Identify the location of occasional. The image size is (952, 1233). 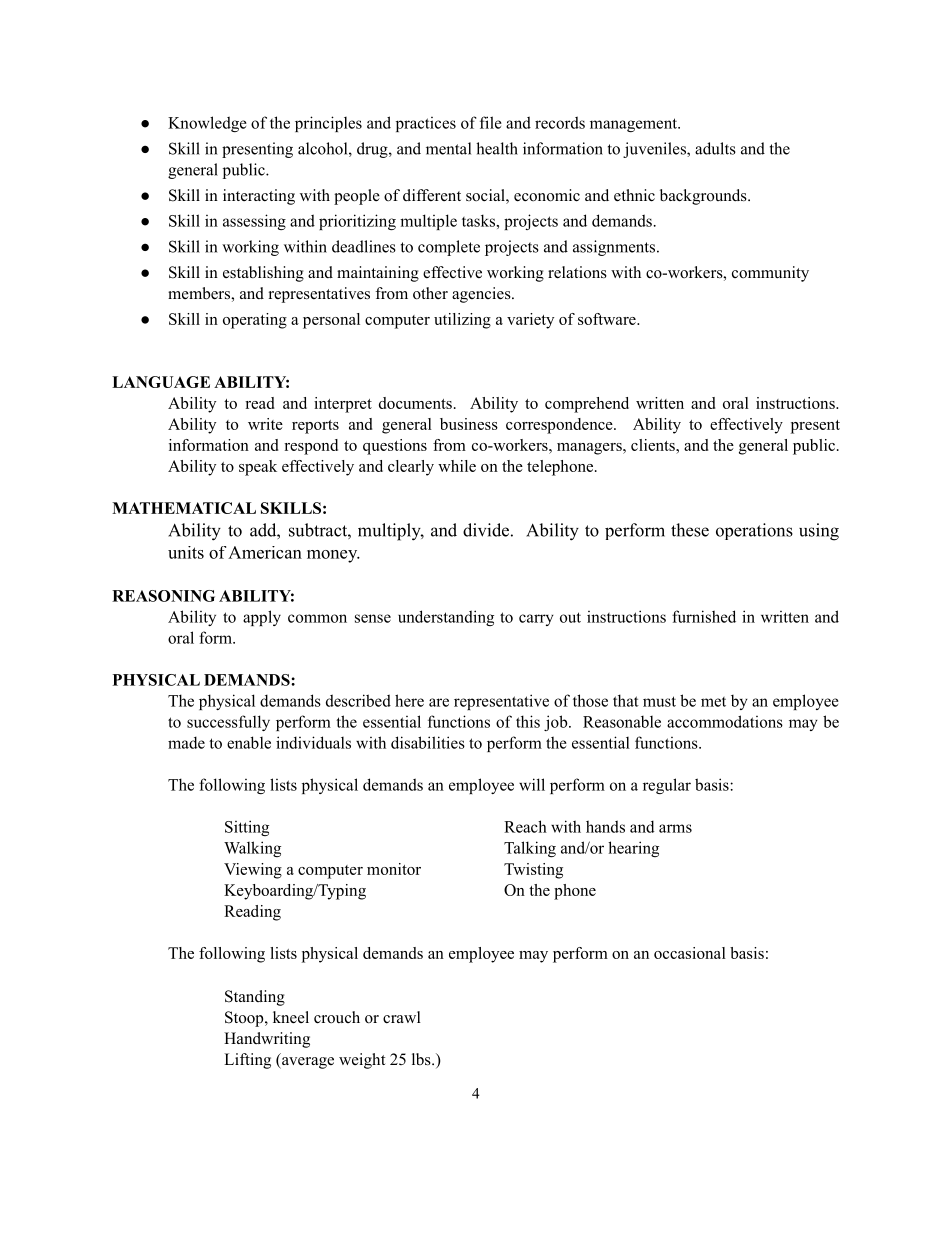
(690, 953).
